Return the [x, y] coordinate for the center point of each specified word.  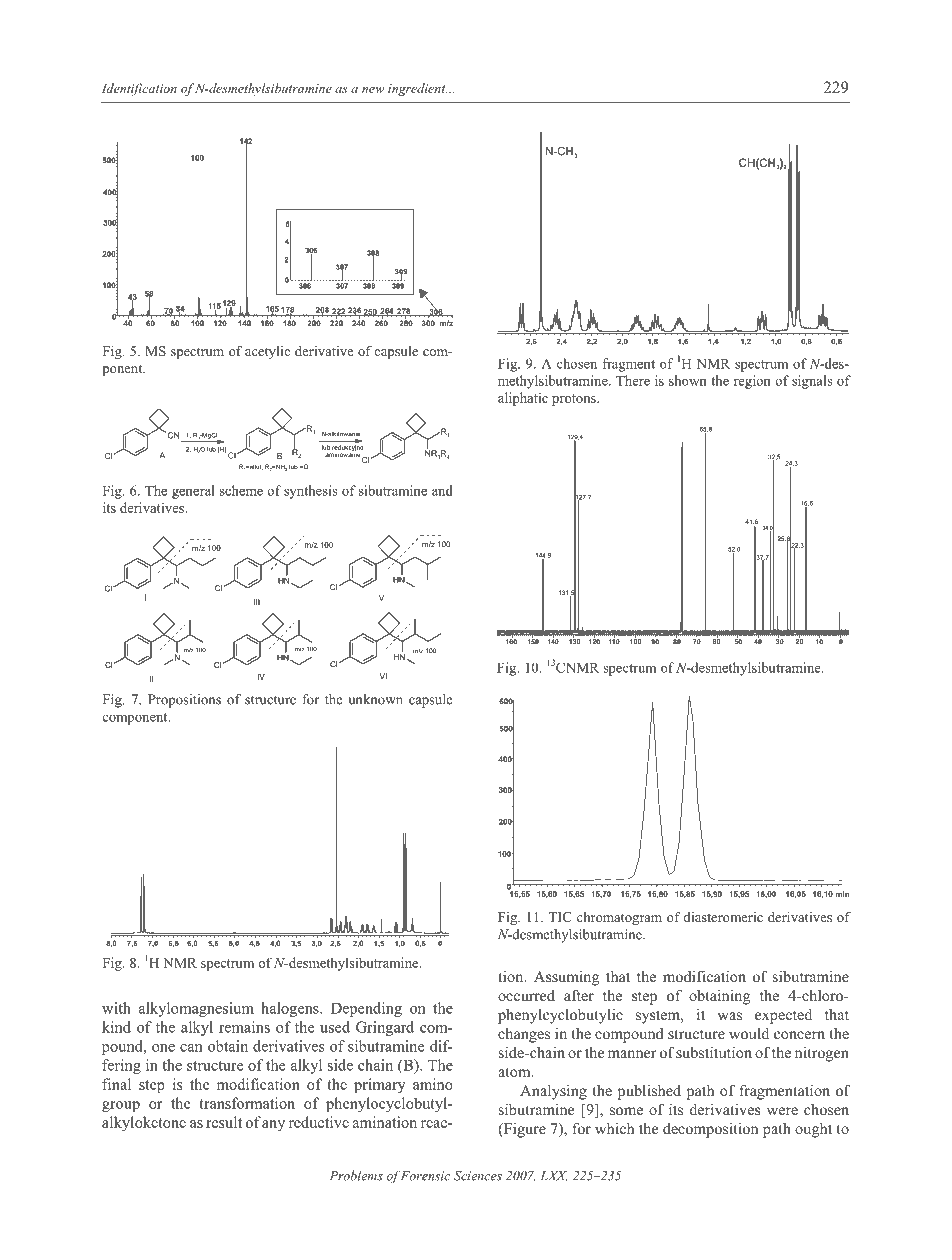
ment [640, 364]
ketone [164, 1122]
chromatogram [619, 918]
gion [757, 382]
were [782, 1111]
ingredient [417, 89]
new [373, 90]
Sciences [478, 1176]
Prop [161, 701]
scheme [241, 490]
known [383, 699]
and [442, 490]
